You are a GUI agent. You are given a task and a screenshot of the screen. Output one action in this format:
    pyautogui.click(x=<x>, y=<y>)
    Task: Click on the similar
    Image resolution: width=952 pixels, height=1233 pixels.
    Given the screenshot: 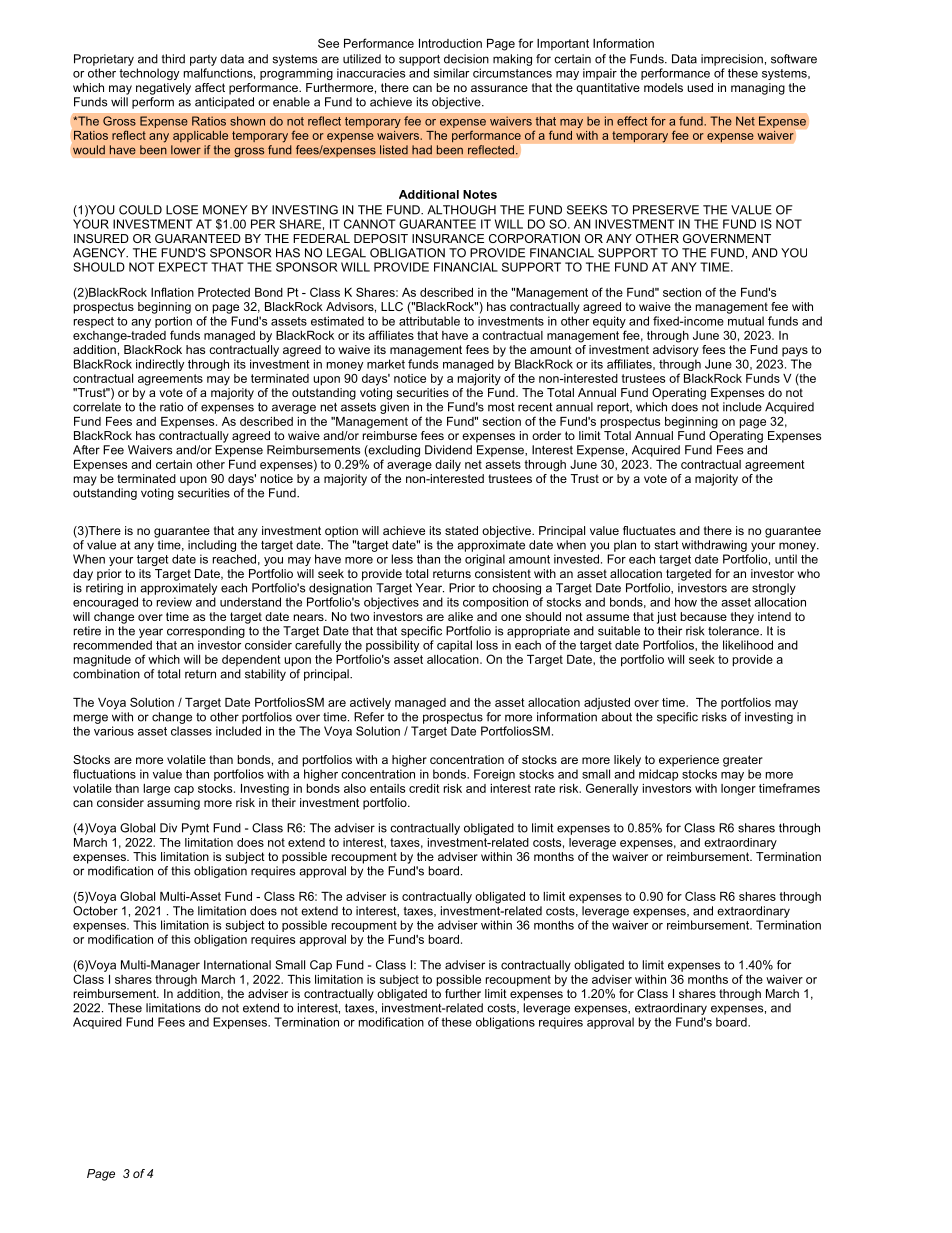 What is the action you would take?
    pyautogui.click(x=451, y=73)
